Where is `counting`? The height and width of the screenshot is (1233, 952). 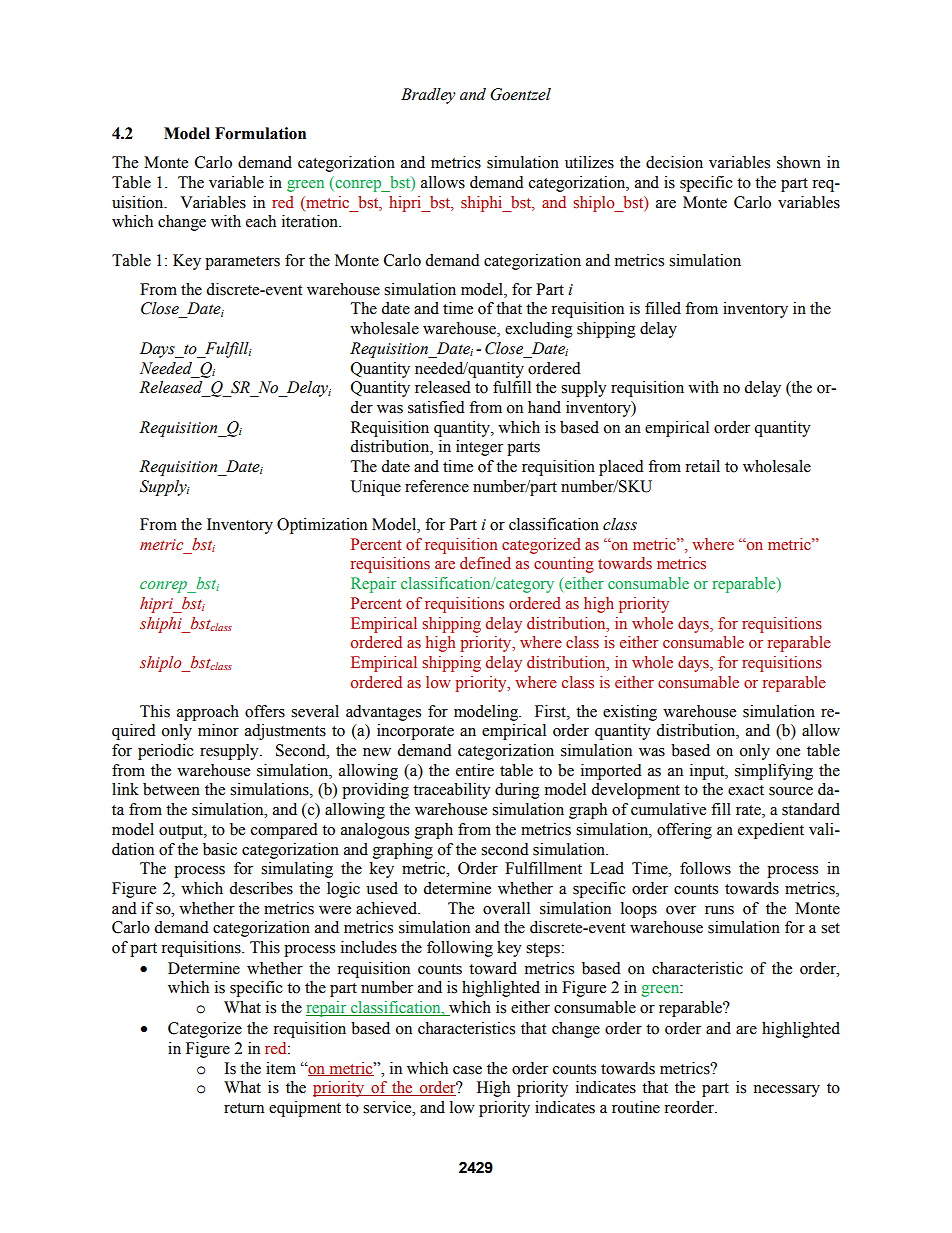 counting is located at coordinates (564, 565).
